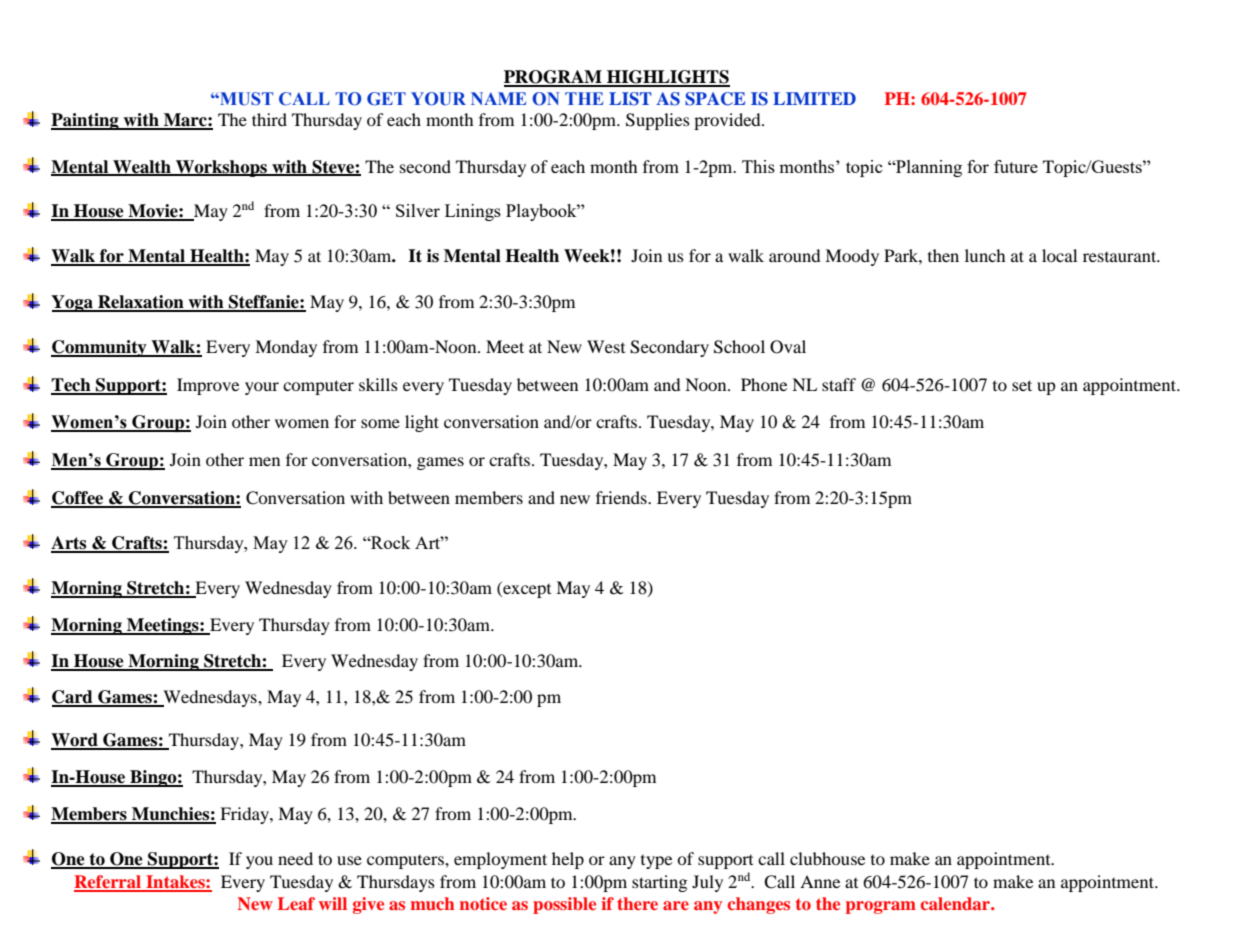 The height and width of the screenshot is (952, 1233). Describe the element at coordinates (1016, 166) in the screenshot. I see `future` at that location.
